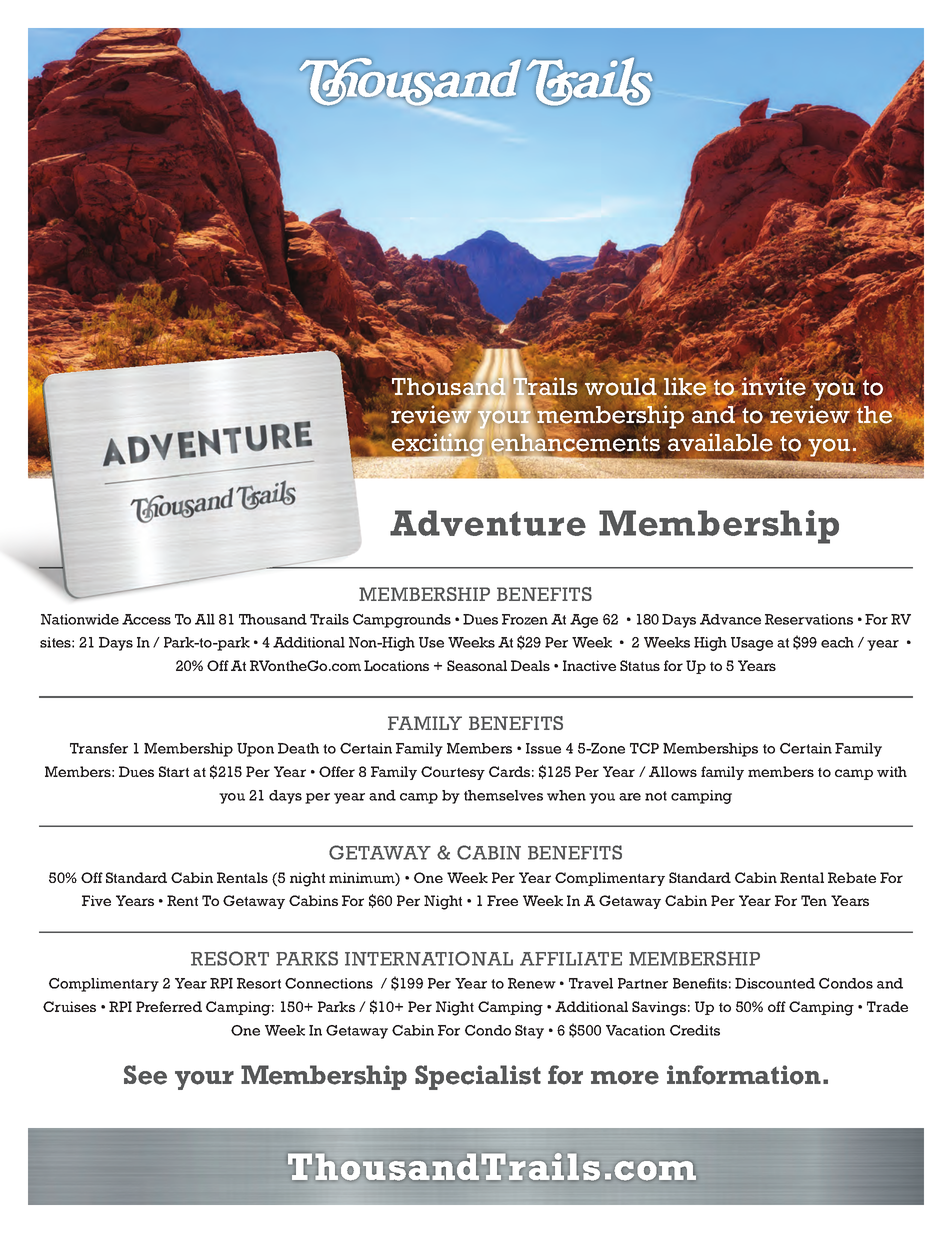  What do you see at coordinates (892, 771) in the screenshot?
I see `with` at bounding box center [892, 771].
